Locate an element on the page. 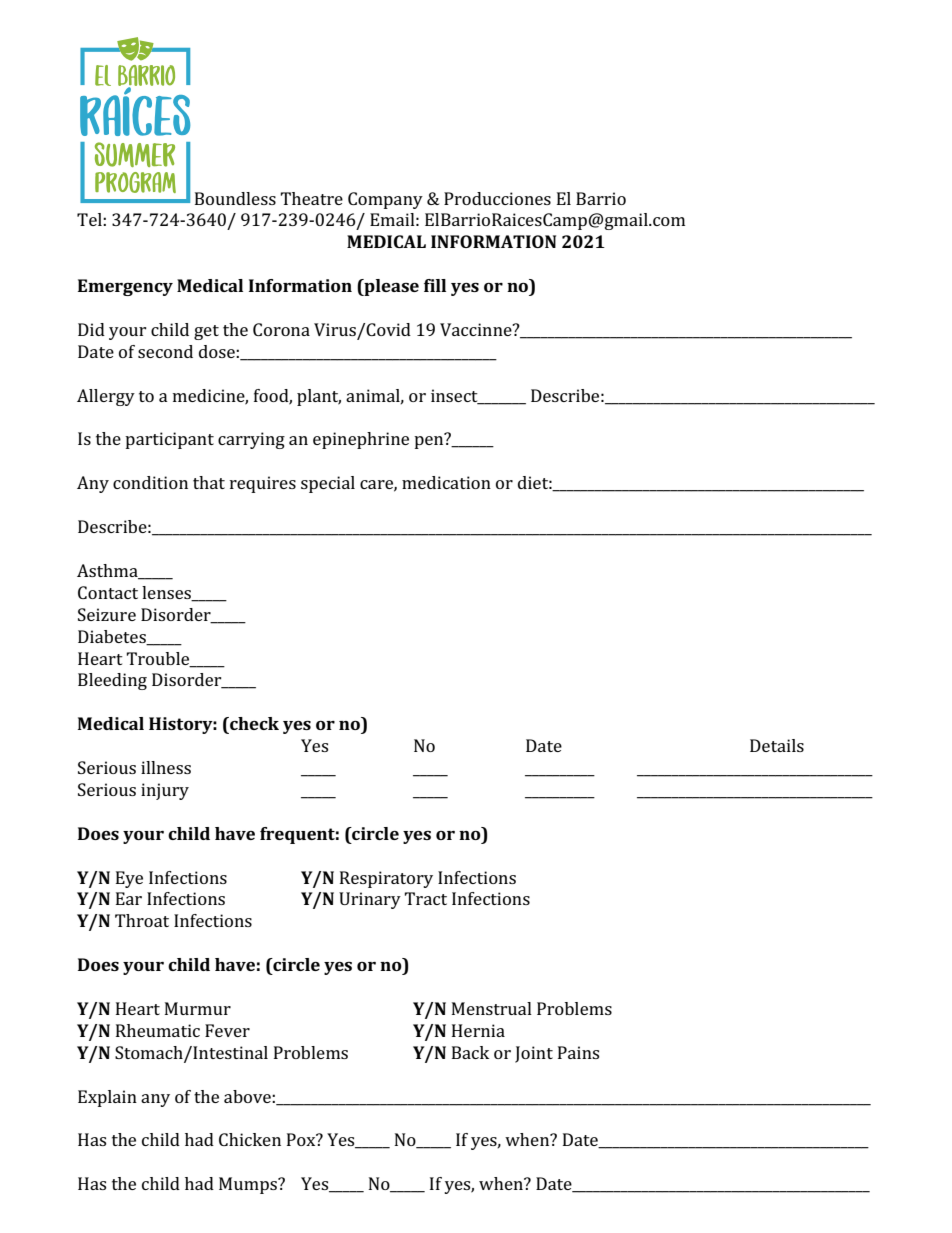  Eye is located at coordinates (129, 879).
